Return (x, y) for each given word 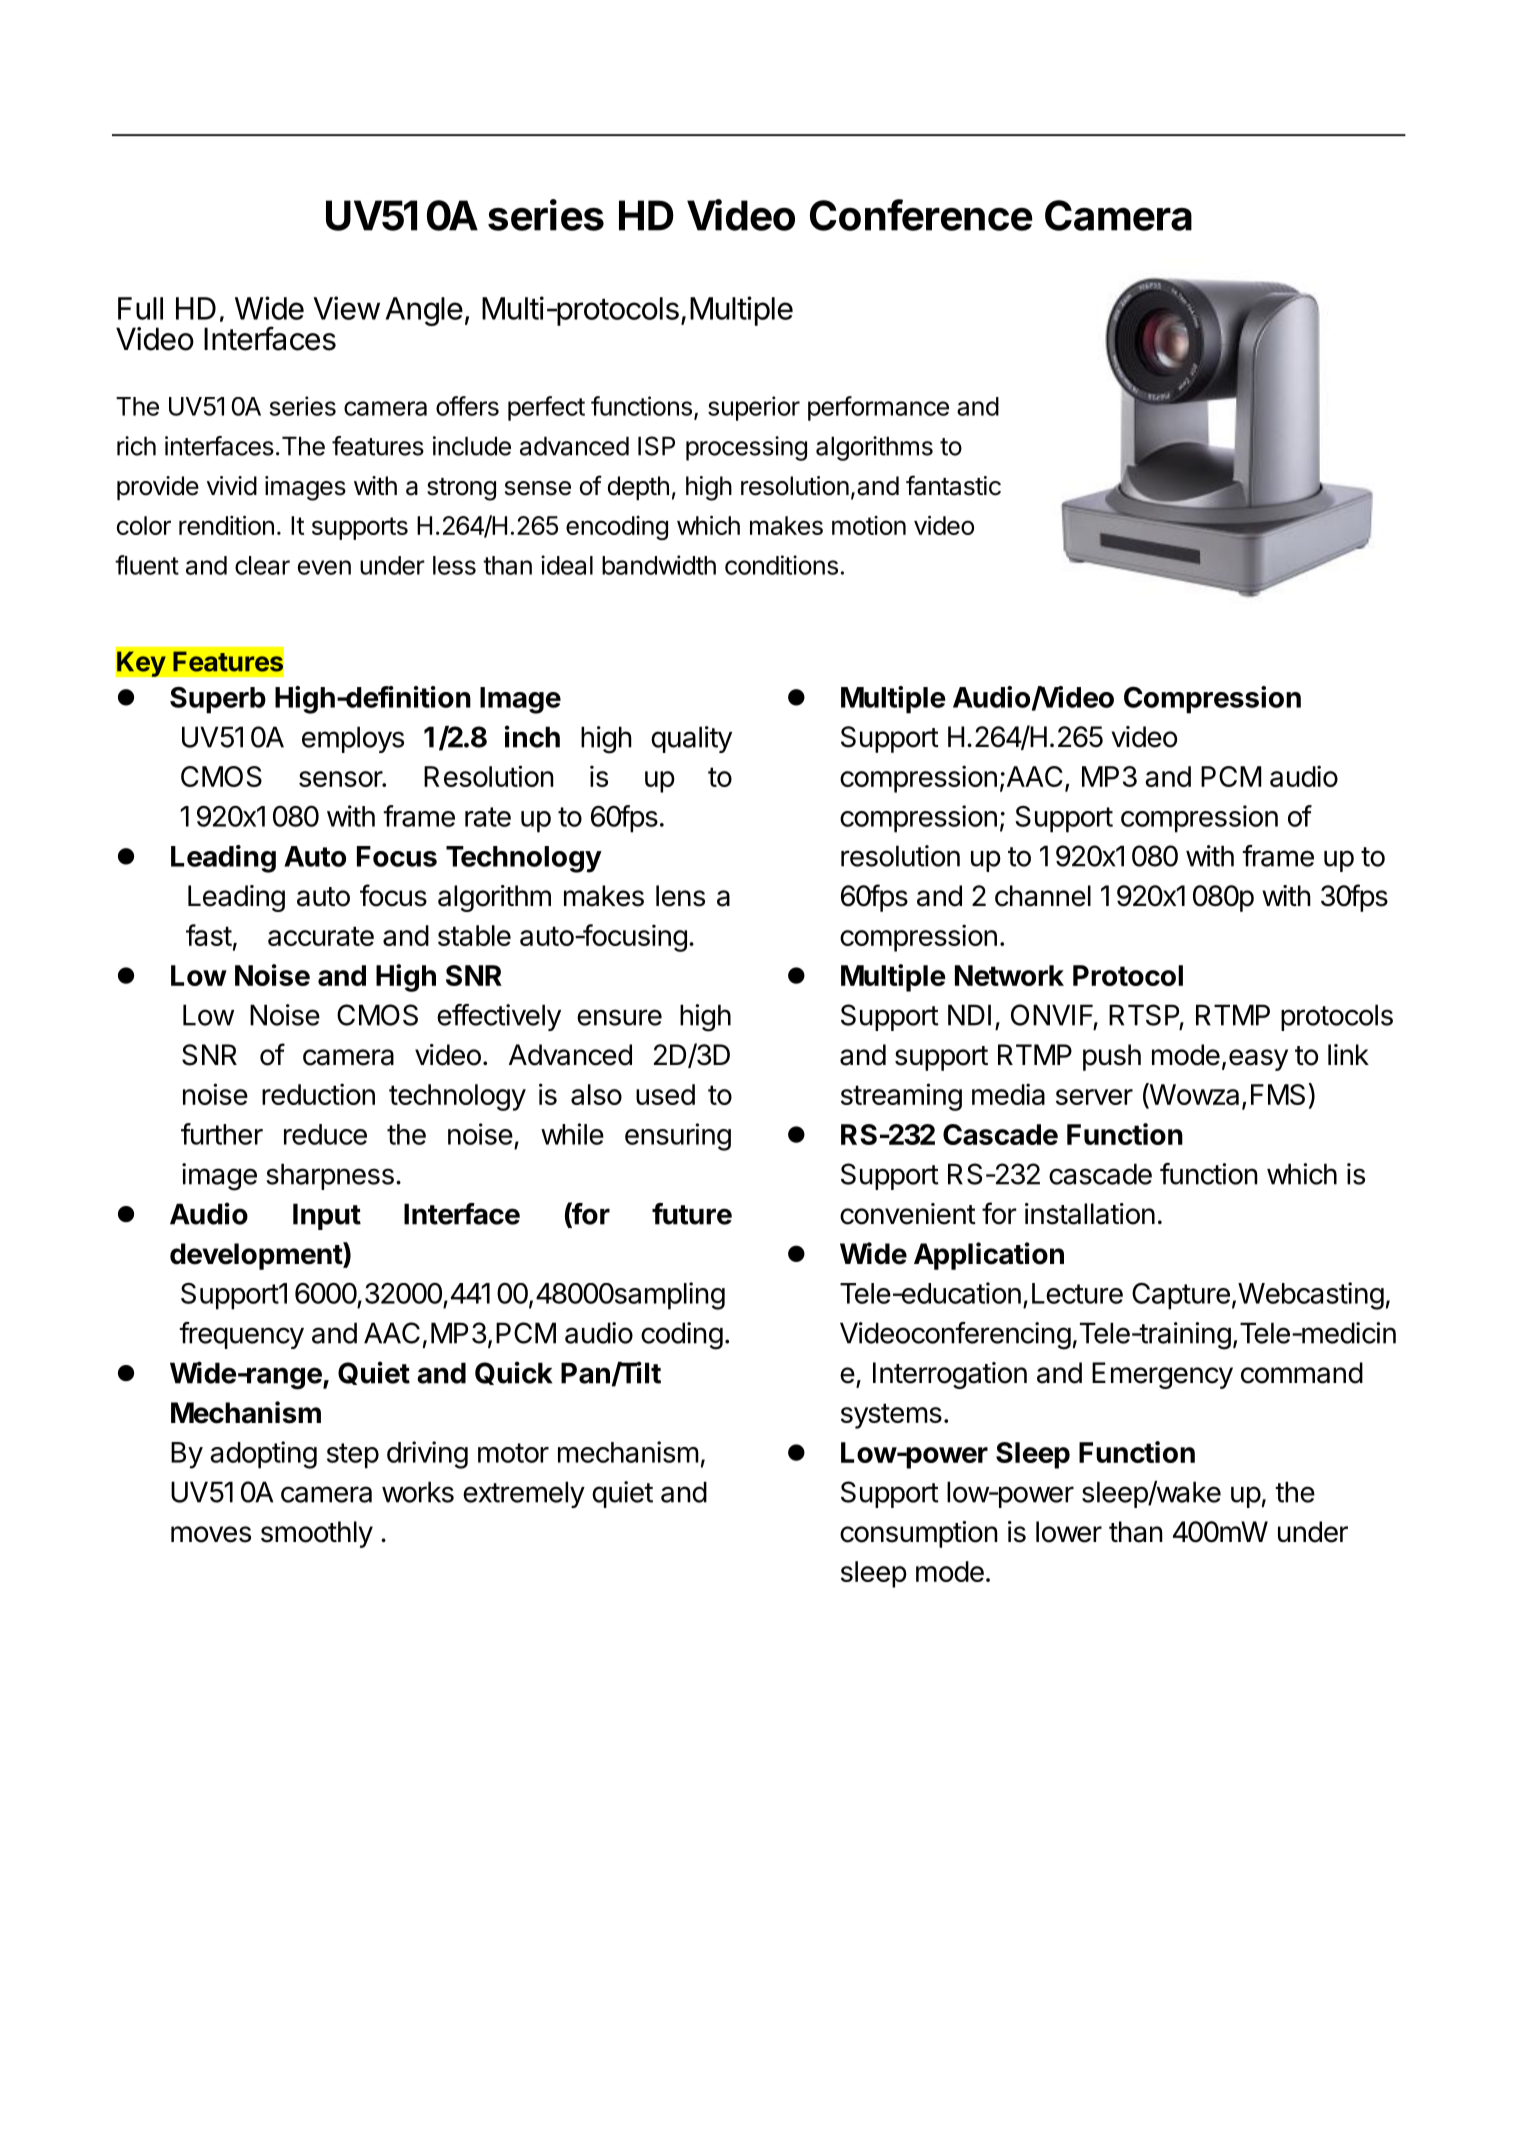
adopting (263, 1455)
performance (878, 408)
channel (1043, 896)
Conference (921, 215)
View (346, 308)
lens (680, 896)
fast (209, 935)
